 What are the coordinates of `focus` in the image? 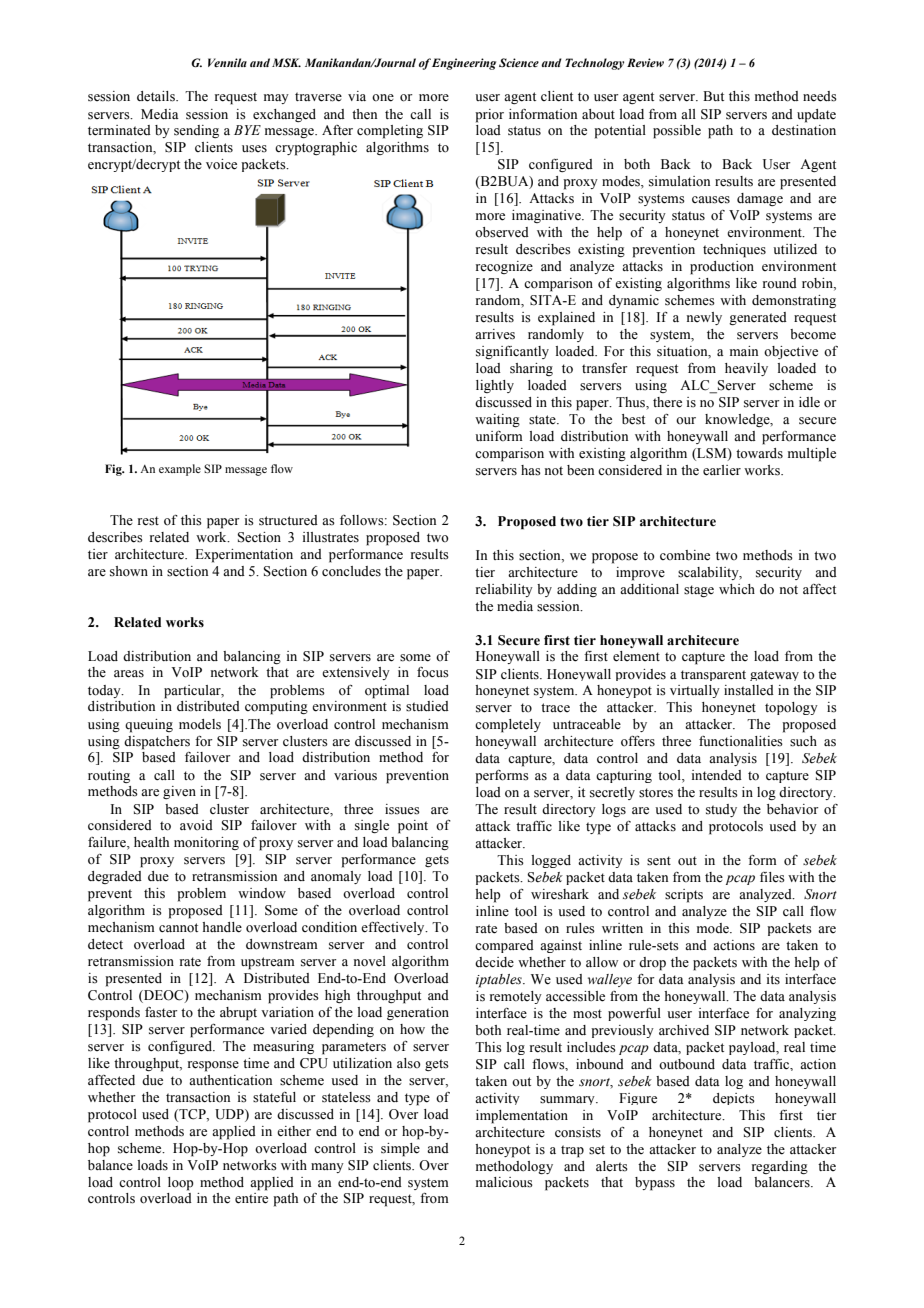 It's located at (433, 672).
